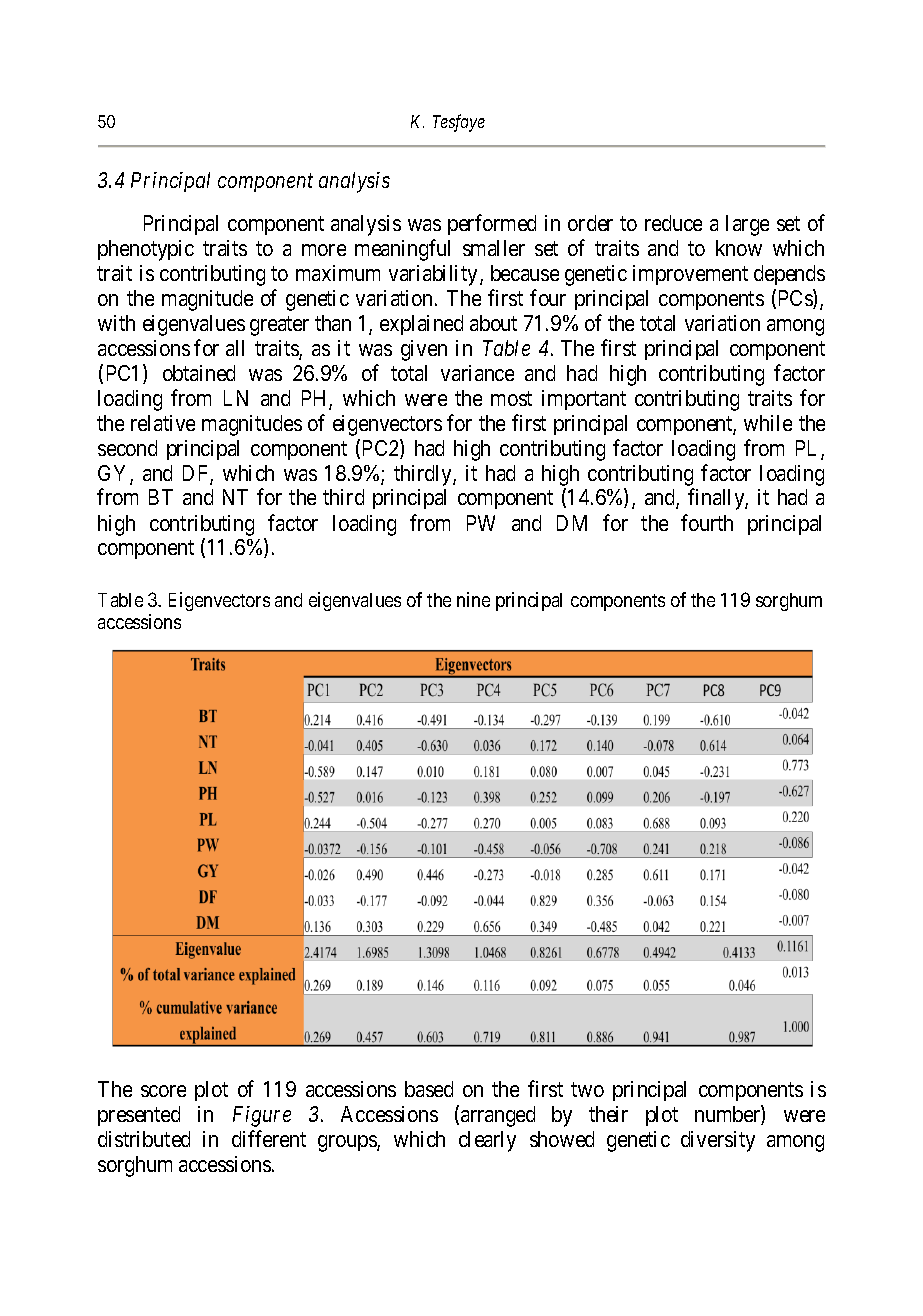 The width and height of the image is (923, 1316). I want to click on based, so click(429, 1089).
